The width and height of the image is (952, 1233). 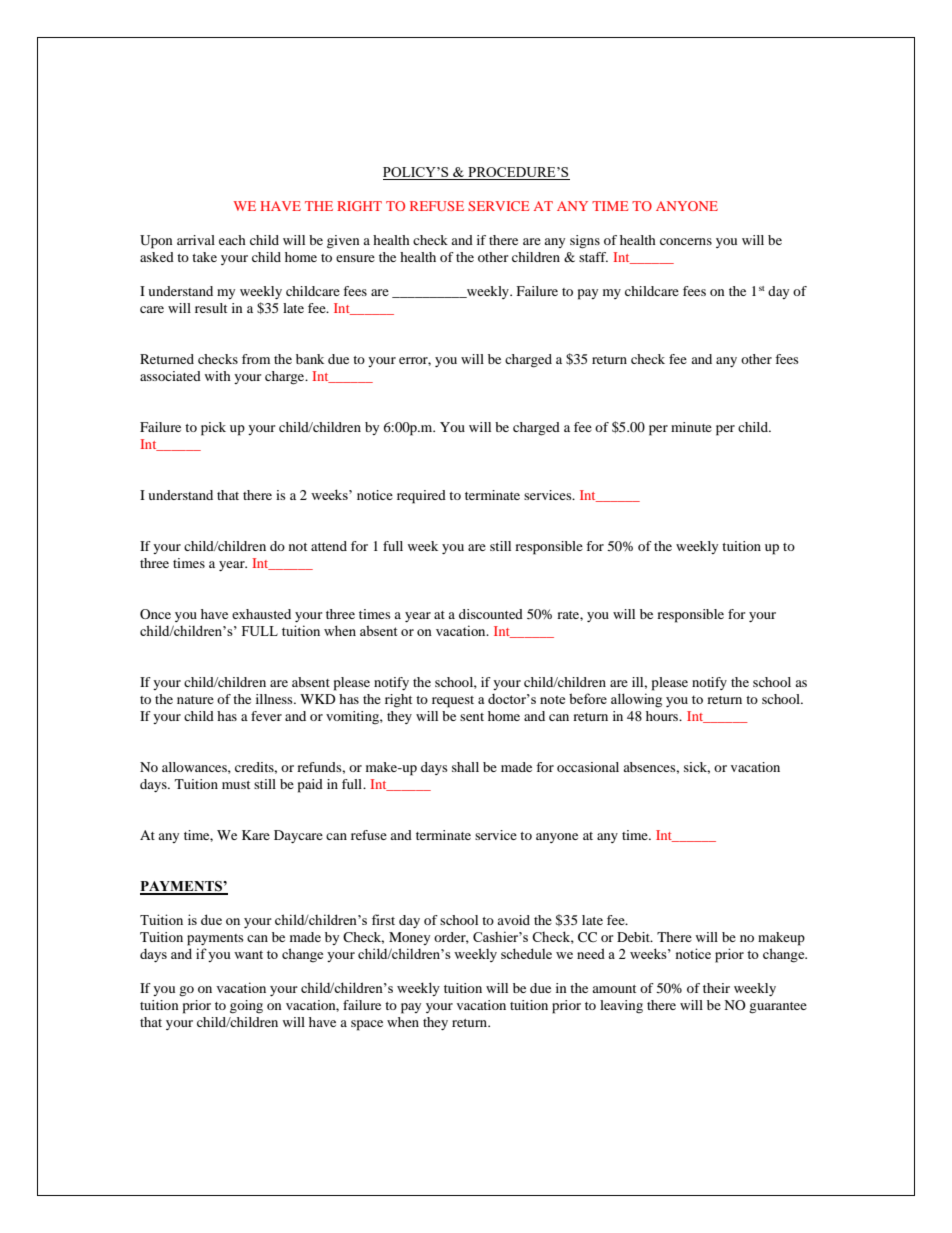 What do you see at coordinates (246, 1007) in the image?
I see `going` at bounding box center [246, 1007].
